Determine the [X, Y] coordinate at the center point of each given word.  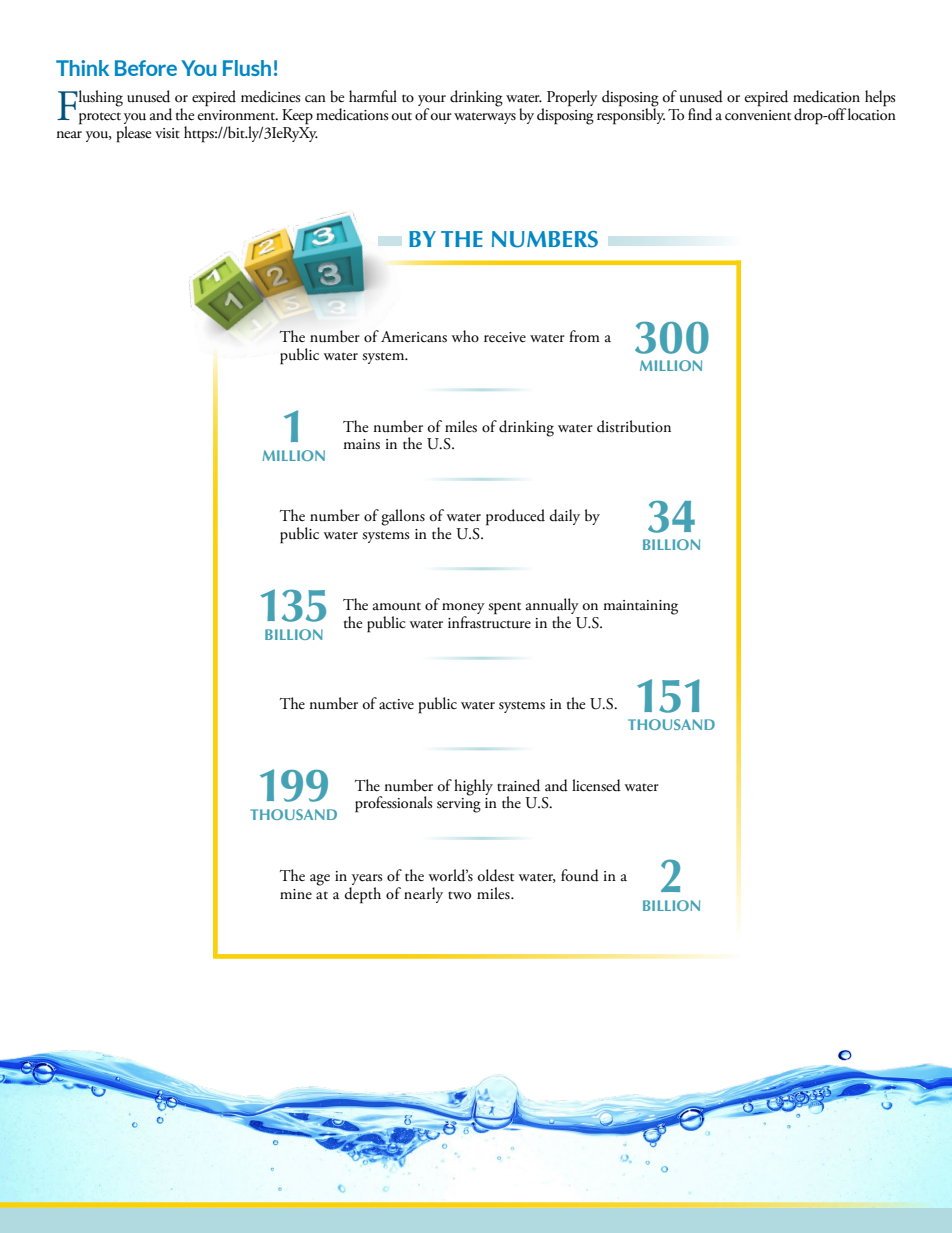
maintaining [640, 607]
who [465, 336]
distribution [634, 426]
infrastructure [489, 621]
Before [146, 68]
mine [296, 894]
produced [515, 517]
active [396, 704]
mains [361, 444]
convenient [758, 115]
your [432, 102]
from [584, 336]
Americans [414, 337]
